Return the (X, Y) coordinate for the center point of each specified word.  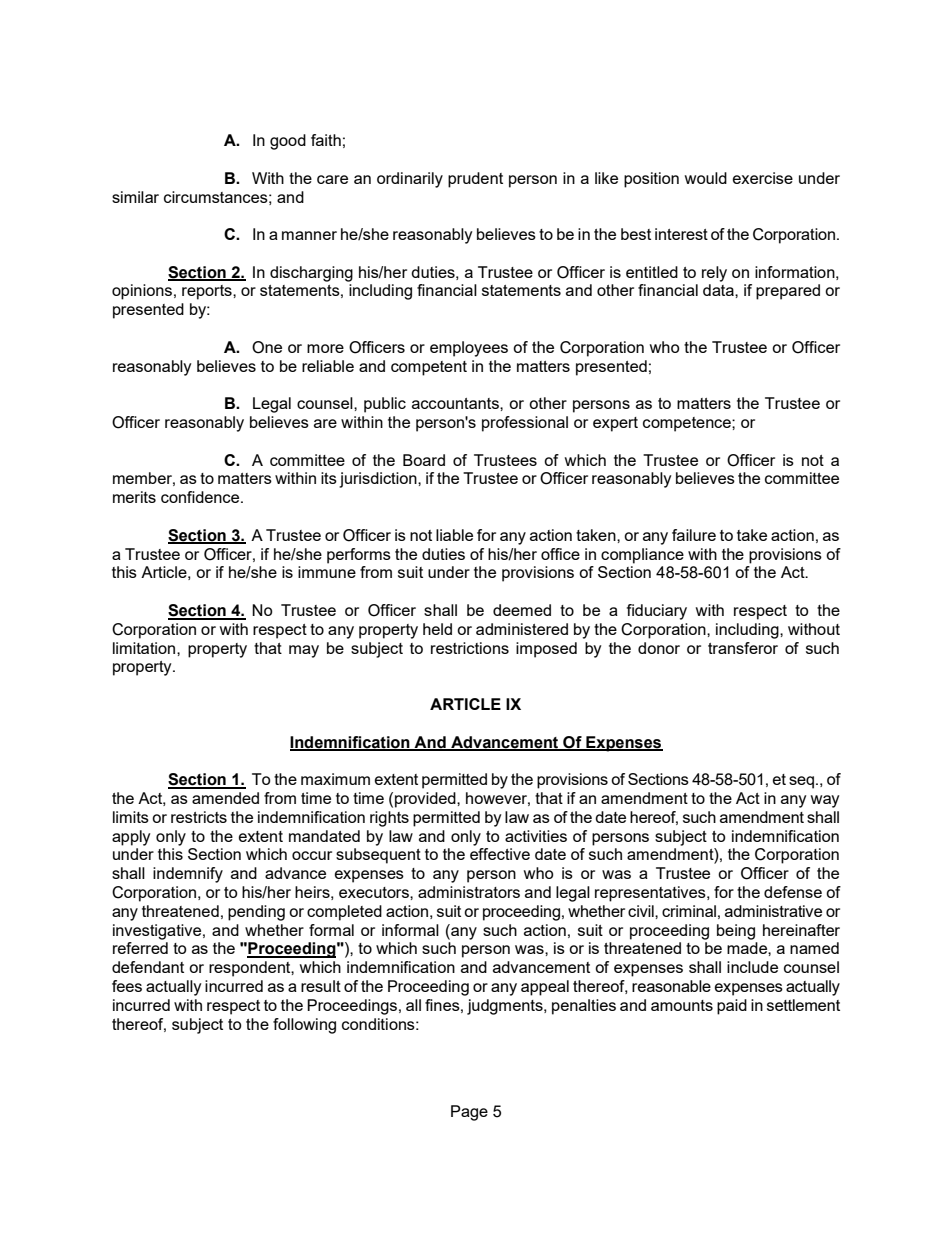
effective (500, 854)
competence (688, 424)
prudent (475, 180)
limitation (145, 648)
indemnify (188, 875)
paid (732, 1007)
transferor (743, 648)
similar (135, 197)
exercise (763, 178)
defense (793, 892)
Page (469, 1113)
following (304, 1026)
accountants (456, 403)
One (267, 347)
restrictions (470, 648)
